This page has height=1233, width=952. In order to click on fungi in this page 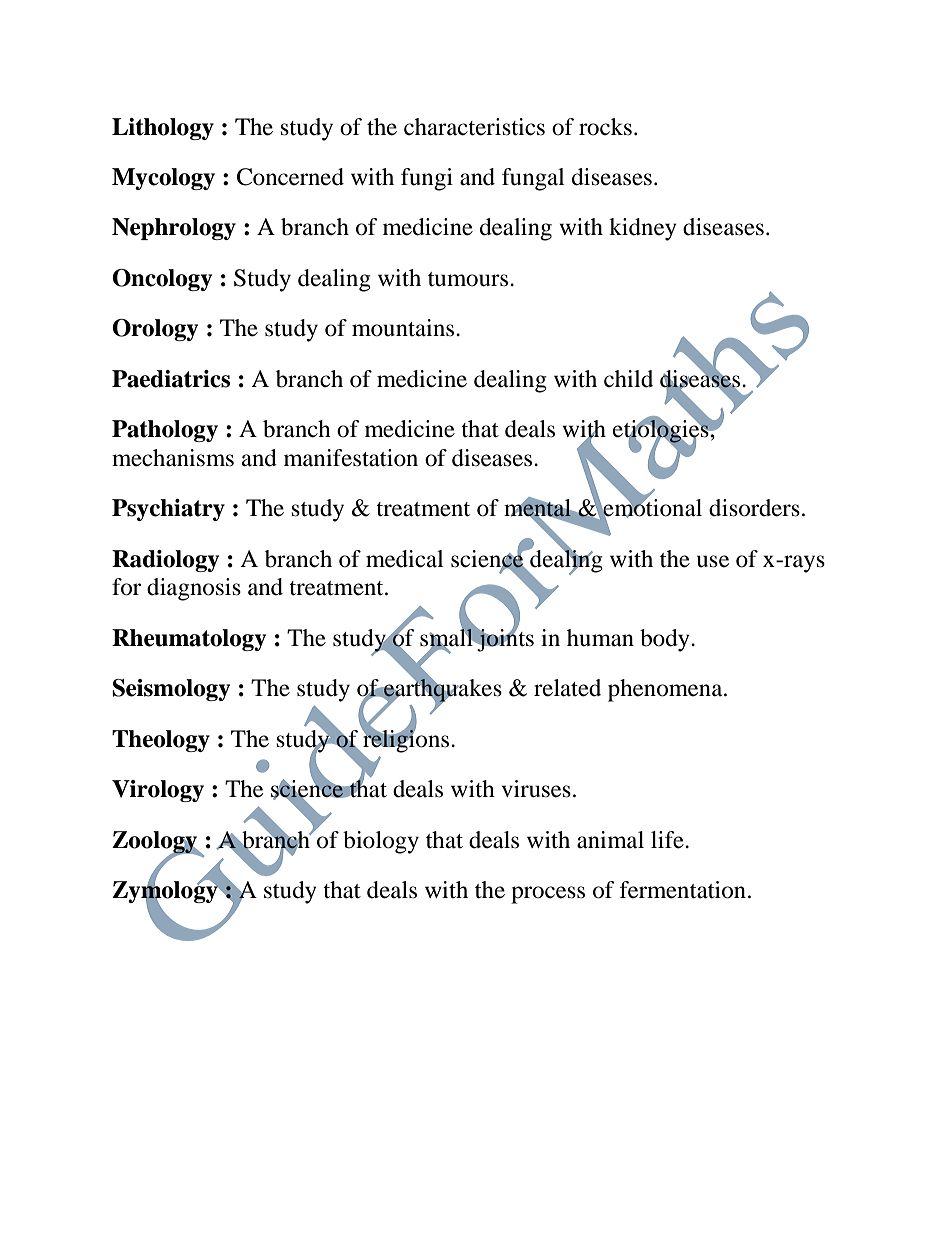, I will do `click(427, 179)`.
